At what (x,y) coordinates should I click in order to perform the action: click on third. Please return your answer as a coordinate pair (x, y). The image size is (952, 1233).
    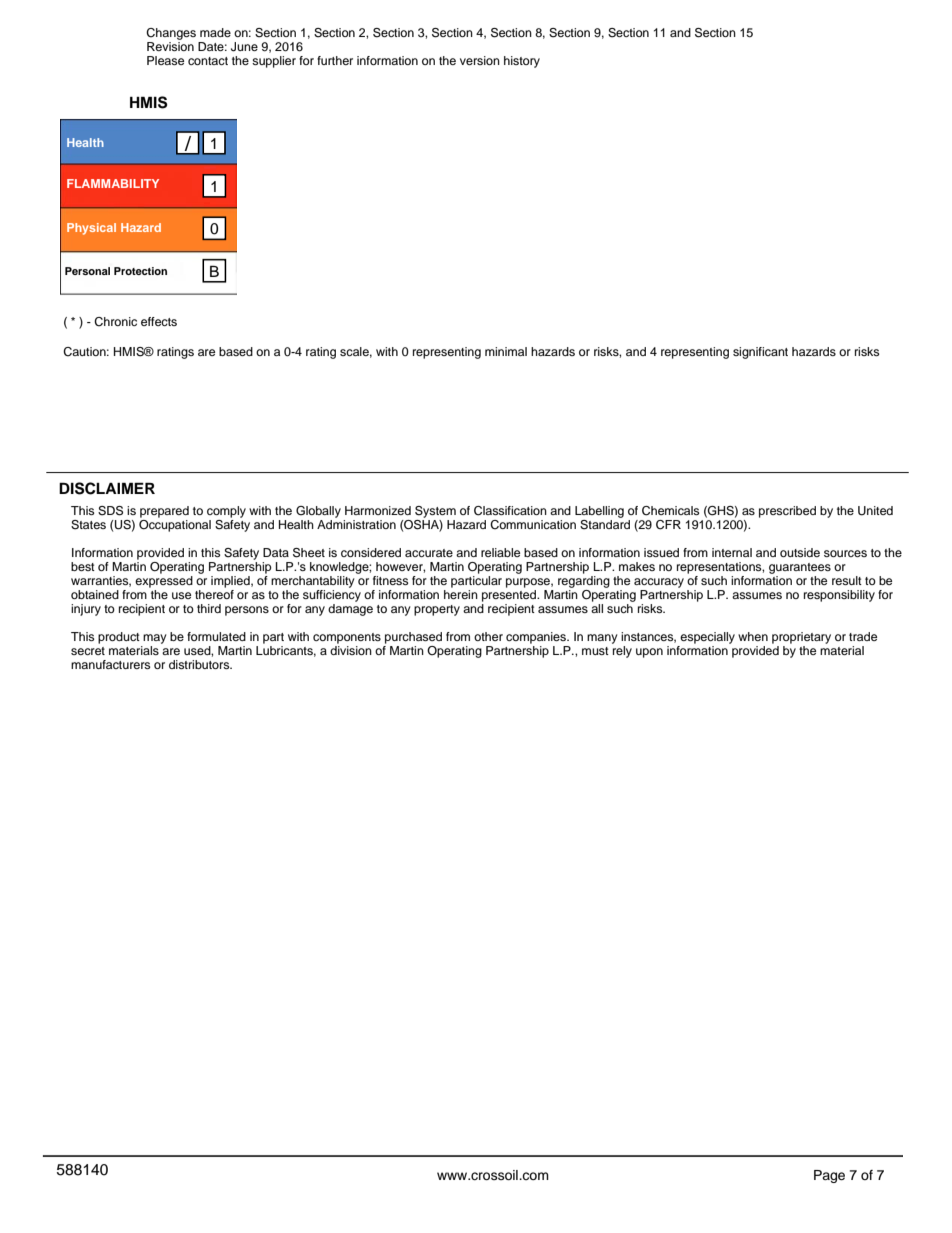
    Looking at the image, I should click on (209, 608).
